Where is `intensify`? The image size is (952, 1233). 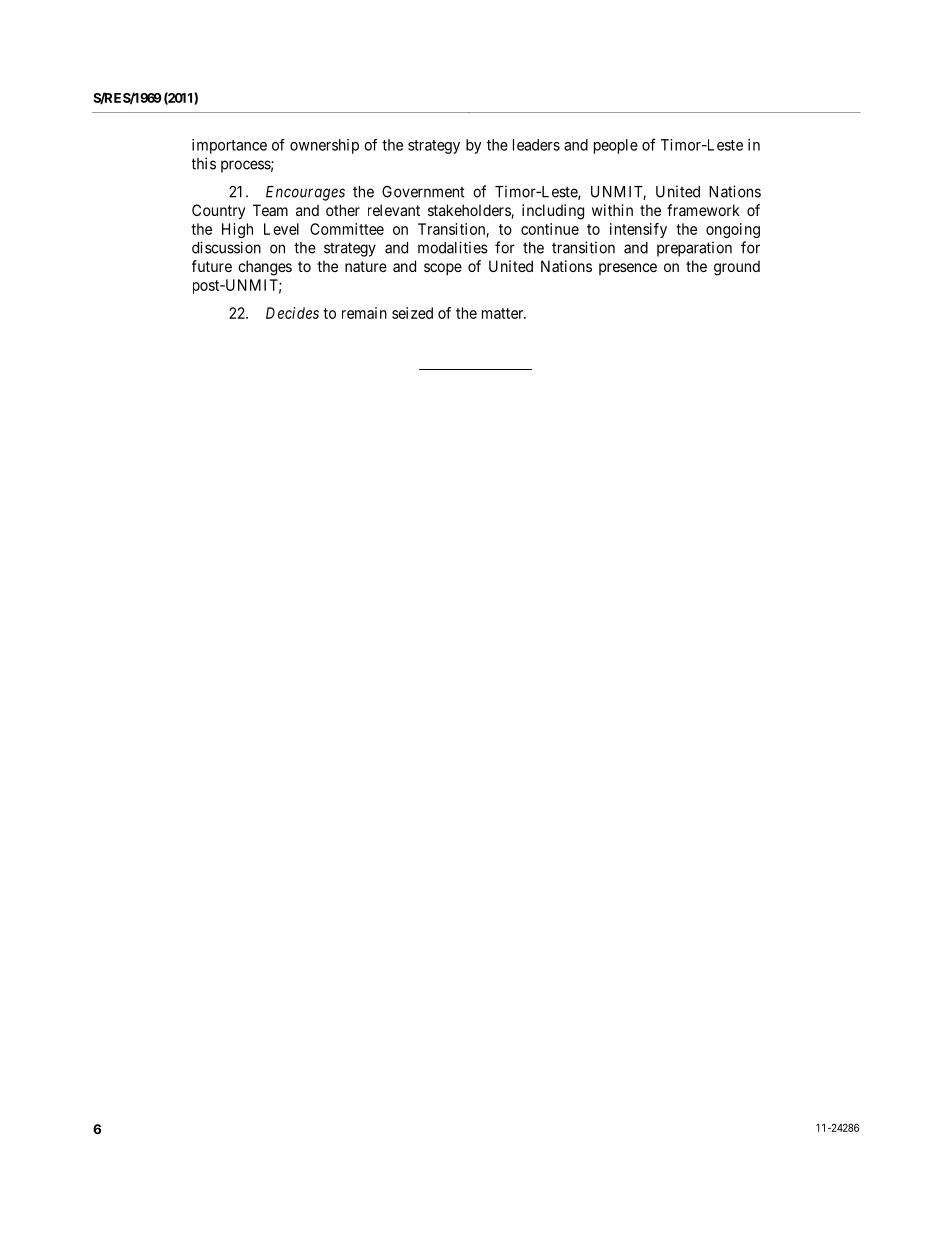 intensify is located at coordinates (638, 230).
